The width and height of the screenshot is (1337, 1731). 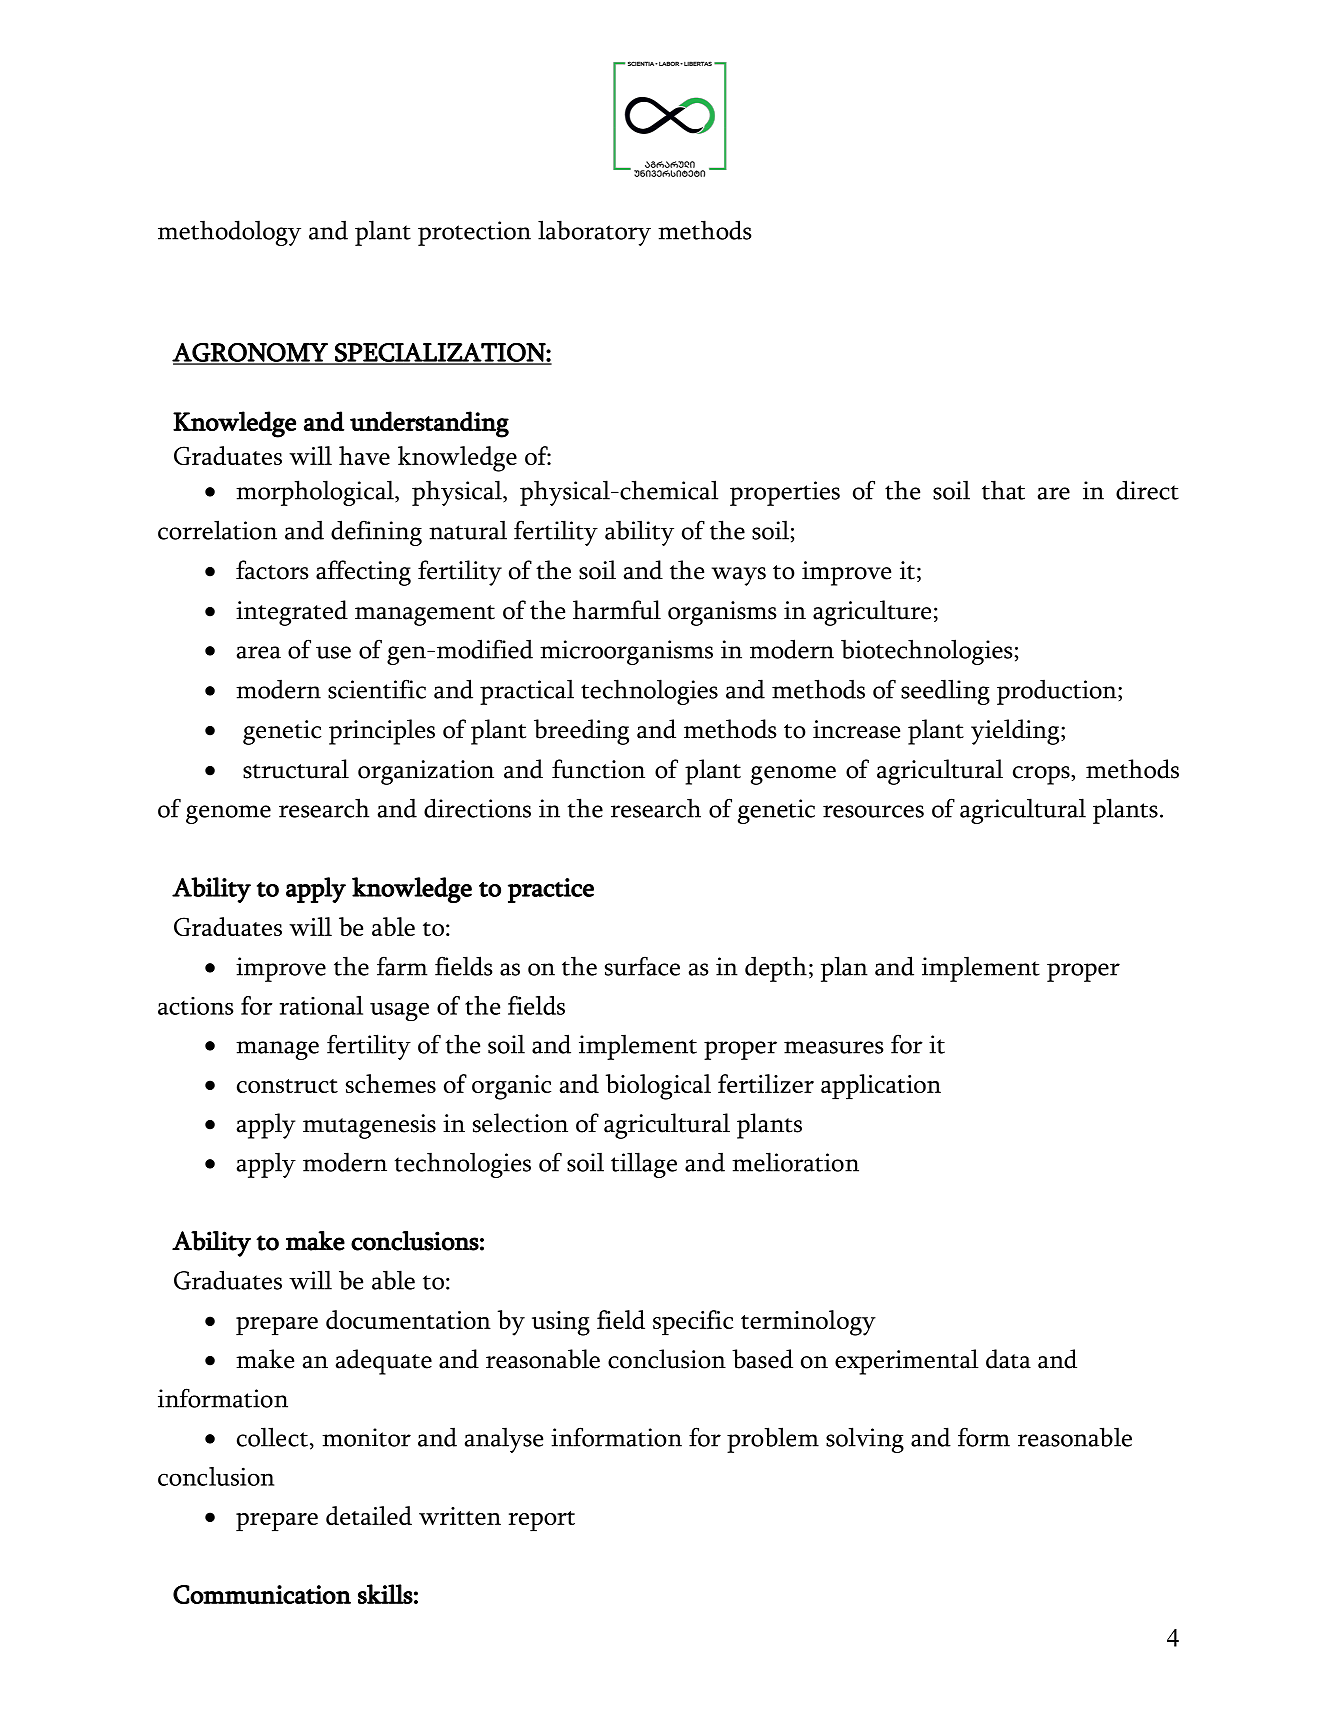 What do you see at coordinates (321, 1005) in the screenshot?
I see `rational` at bounding box center [321, 1005].
